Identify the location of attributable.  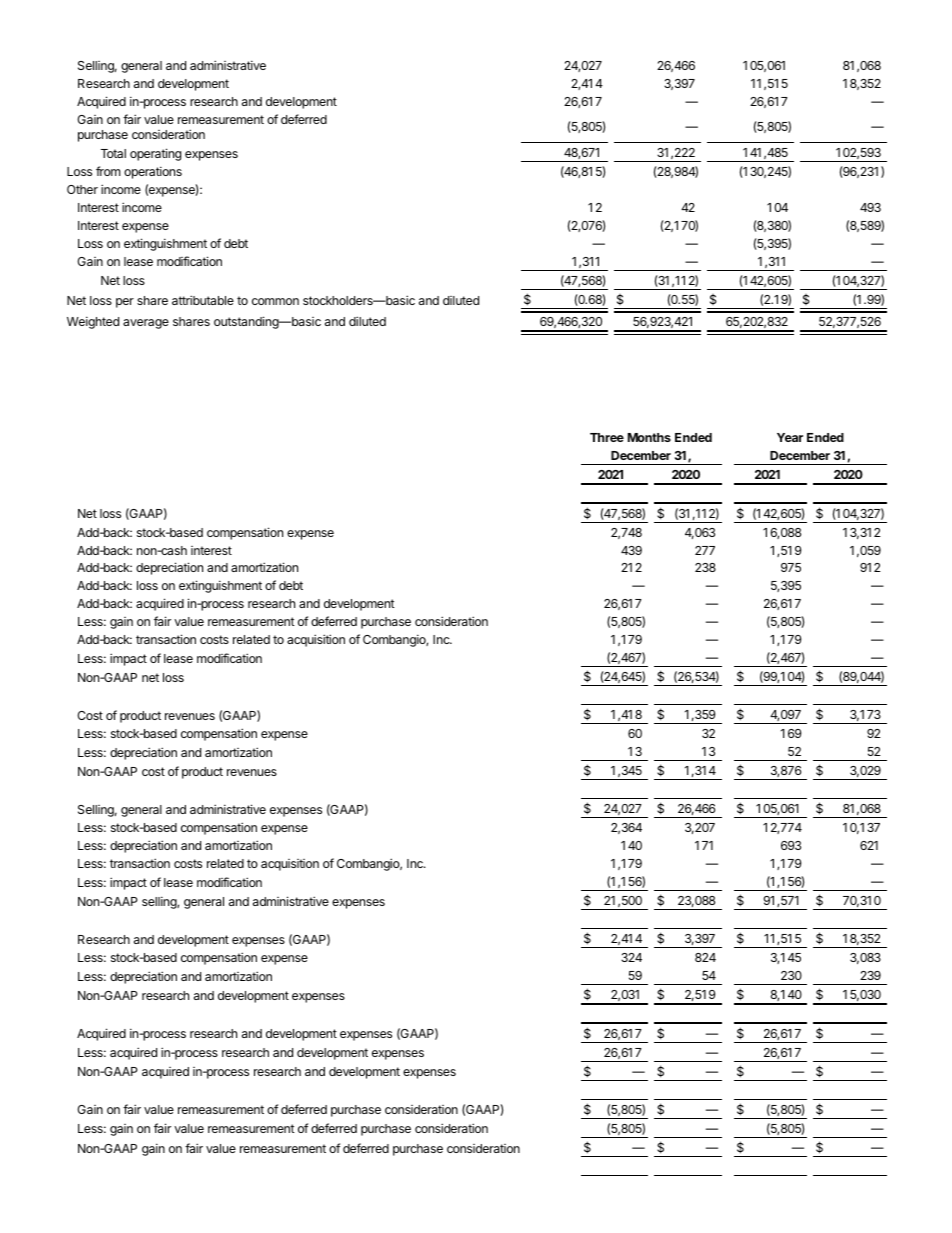
(203, 300).
